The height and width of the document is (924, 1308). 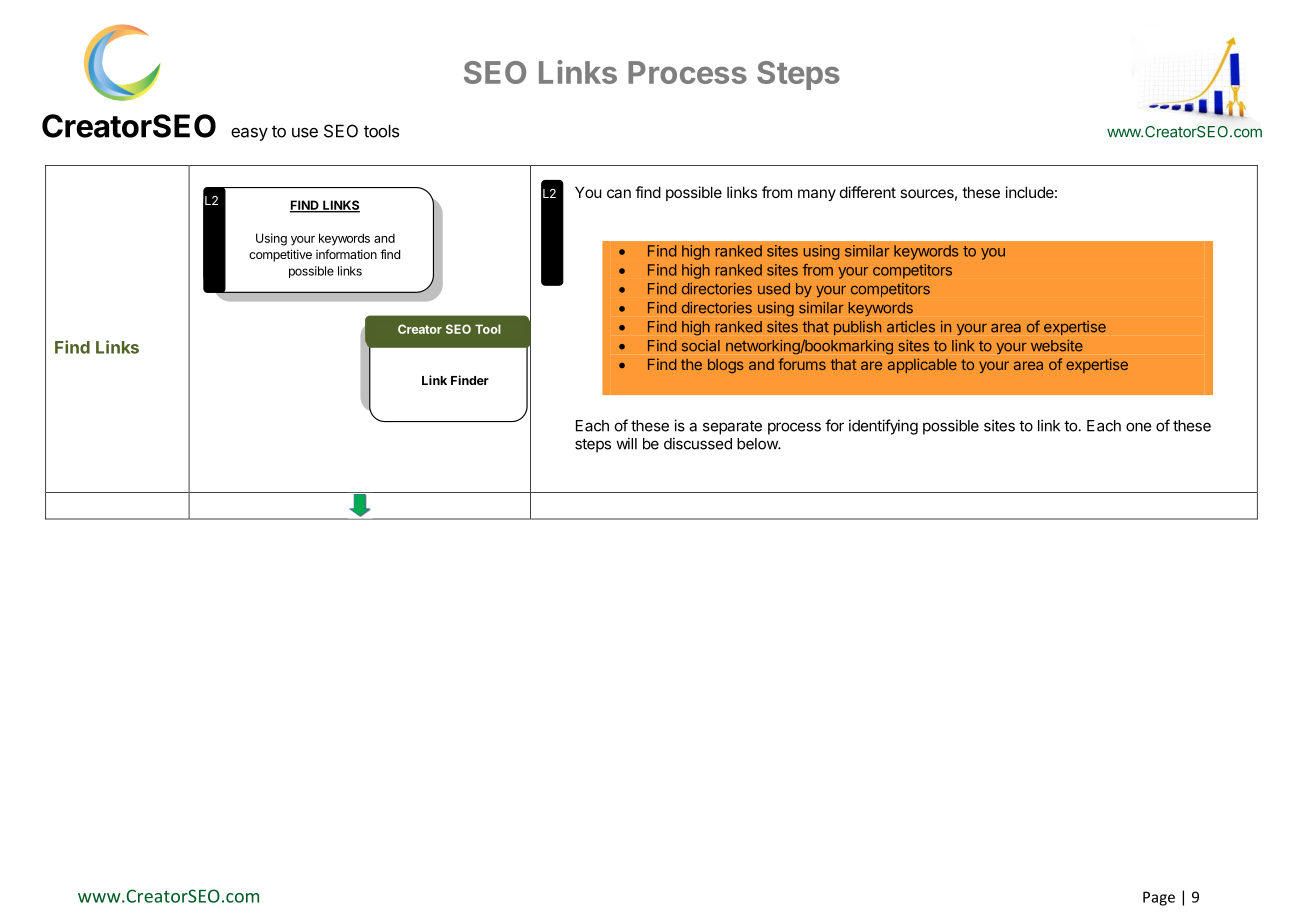 I want to click on will, so click(x=626, y=443).
